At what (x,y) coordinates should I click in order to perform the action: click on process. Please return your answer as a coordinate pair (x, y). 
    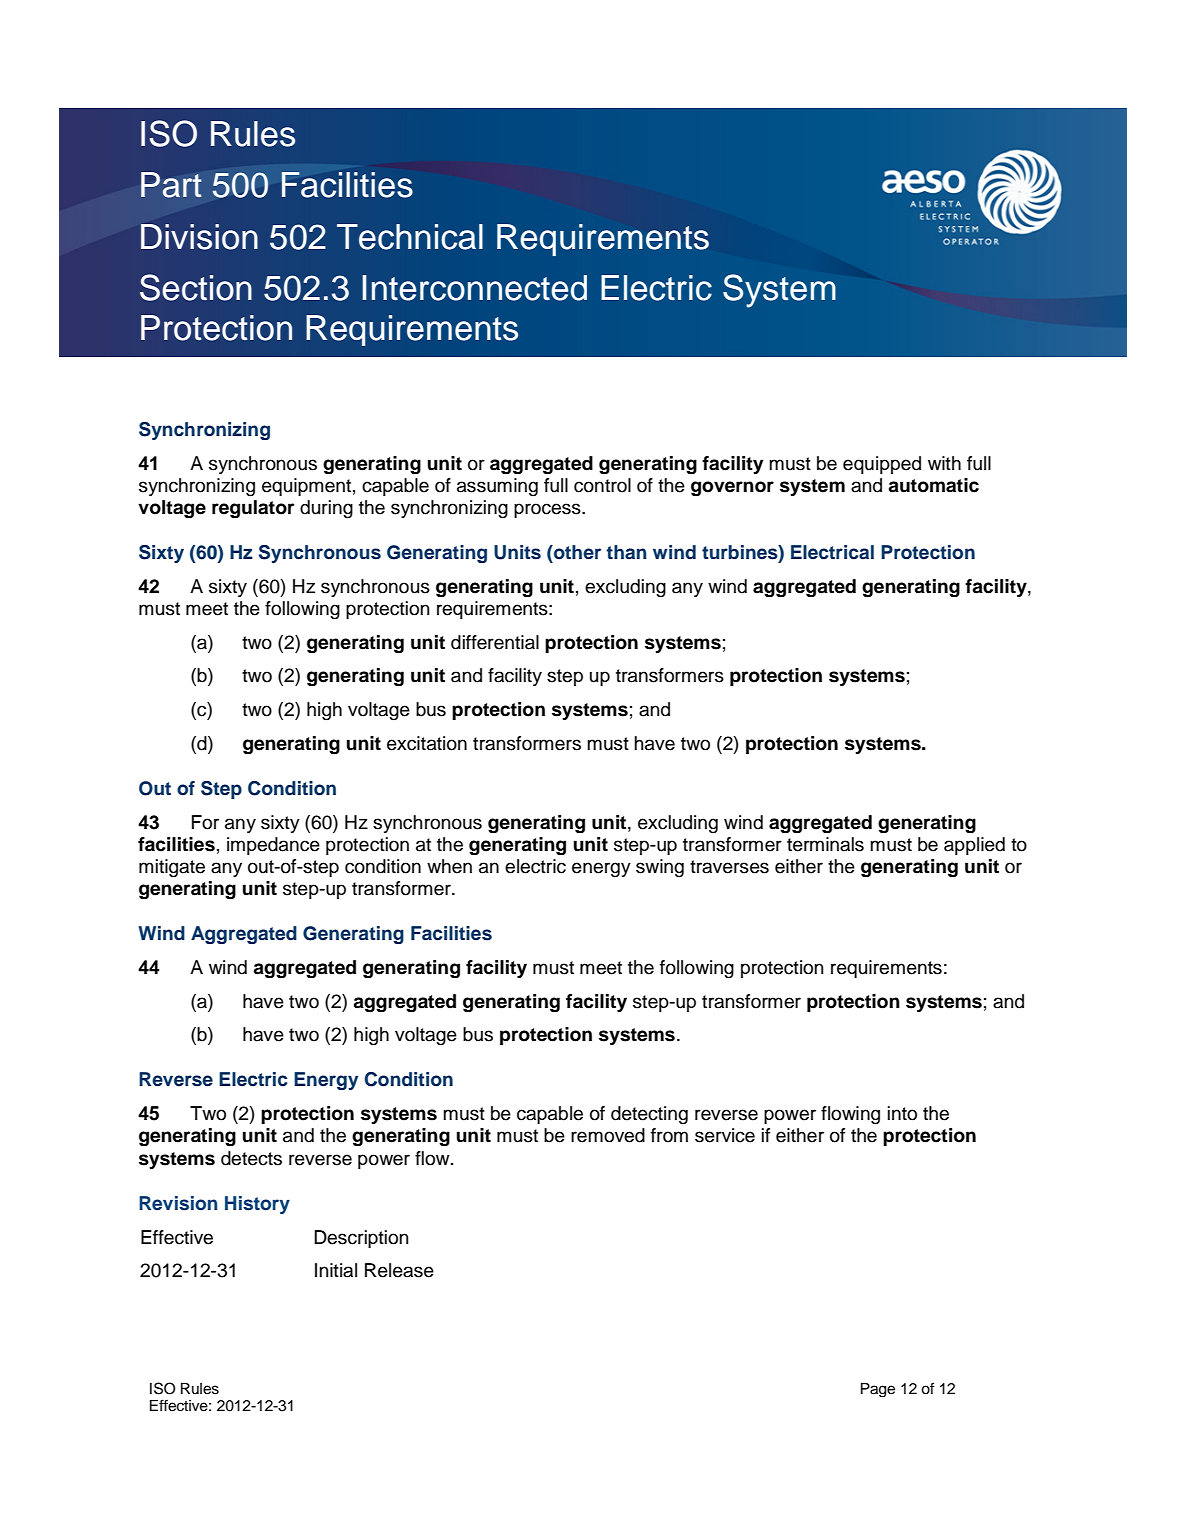
    Looking at the image, I should click on (548, 510).
